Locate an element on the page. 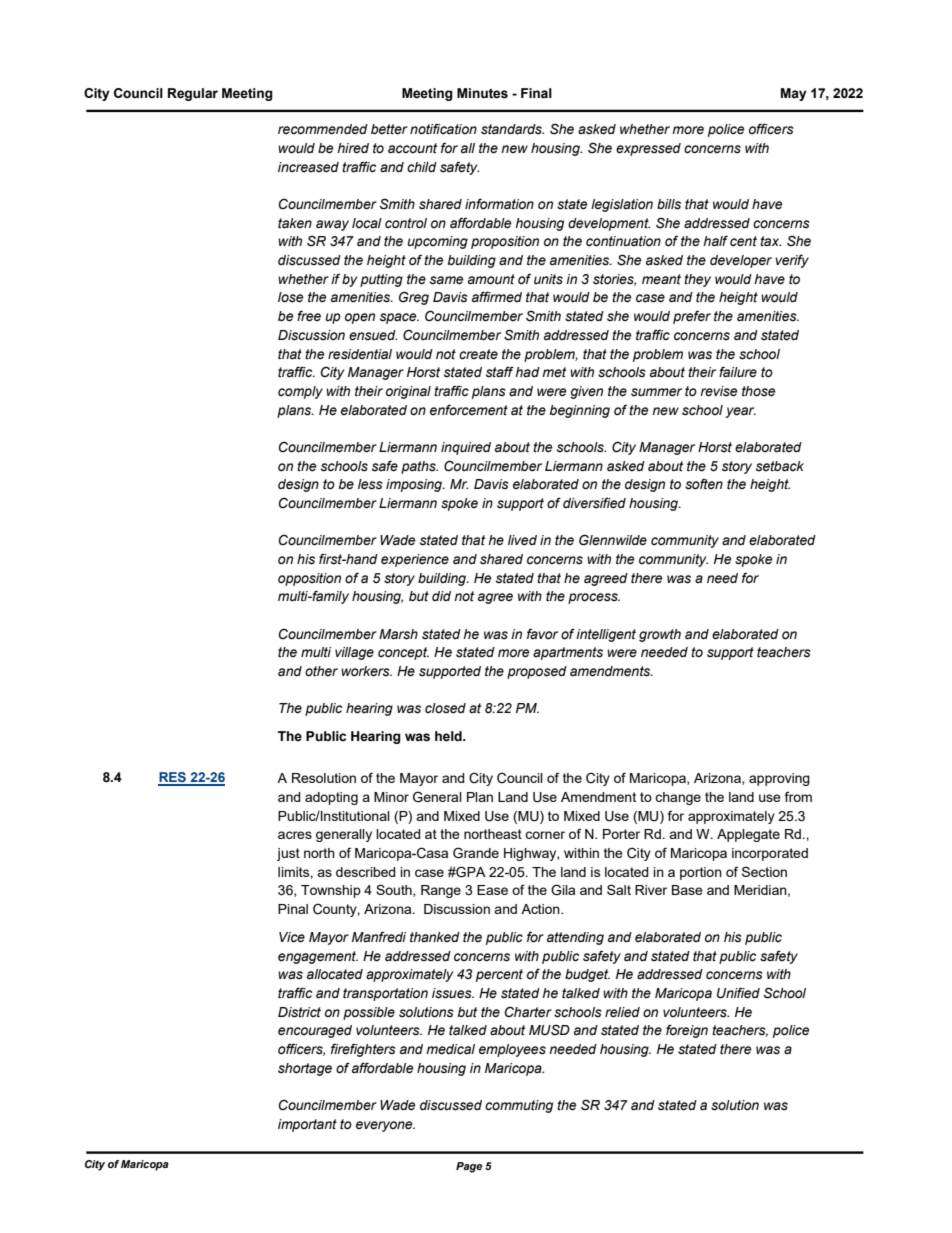 This page has width=952, height=1233. standards is located at coordinates (512, 129).
